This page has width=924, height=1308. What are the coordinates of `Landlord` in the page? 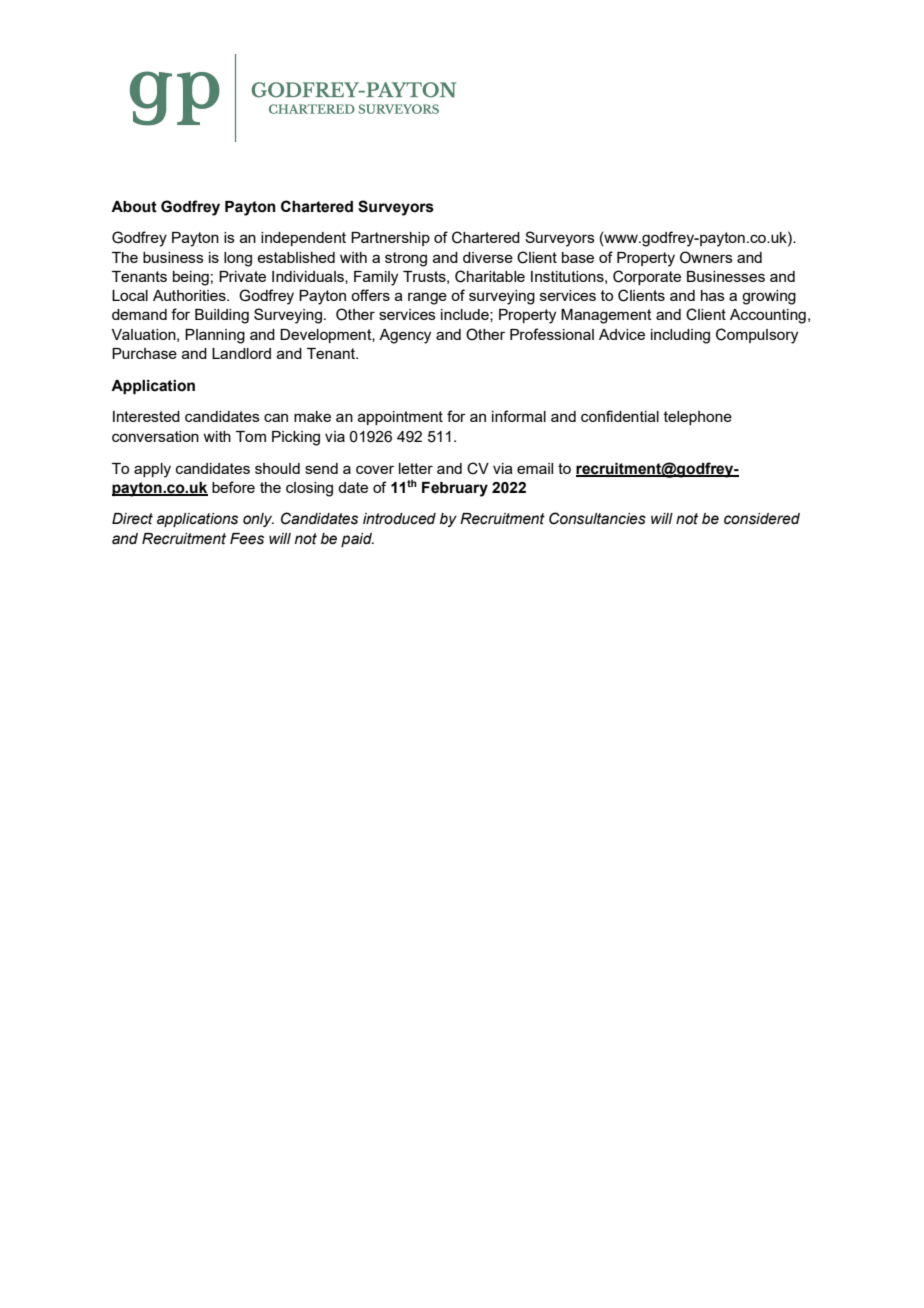 It's located at (241, 353).
